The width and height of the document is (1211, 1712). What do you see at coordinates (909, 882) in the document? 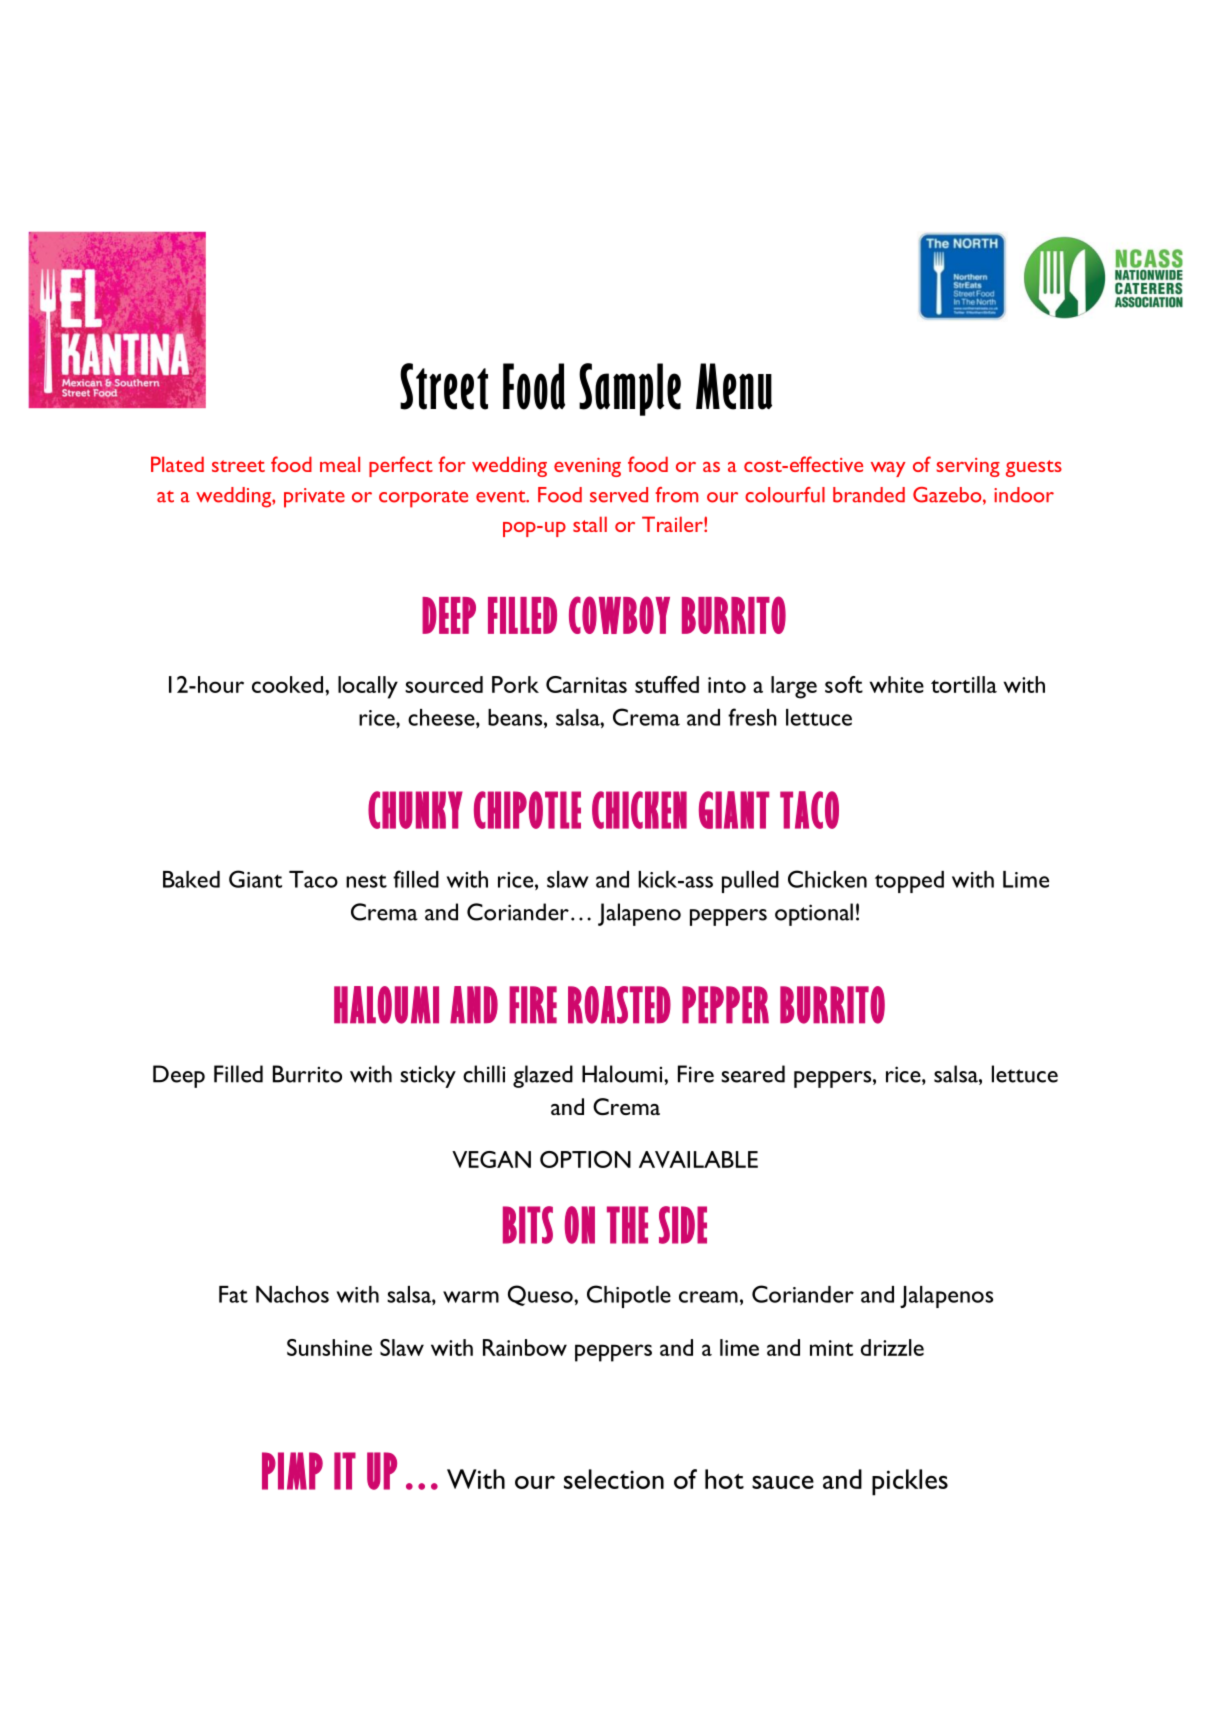
I see `topped` at bounding box center [909, 882].
